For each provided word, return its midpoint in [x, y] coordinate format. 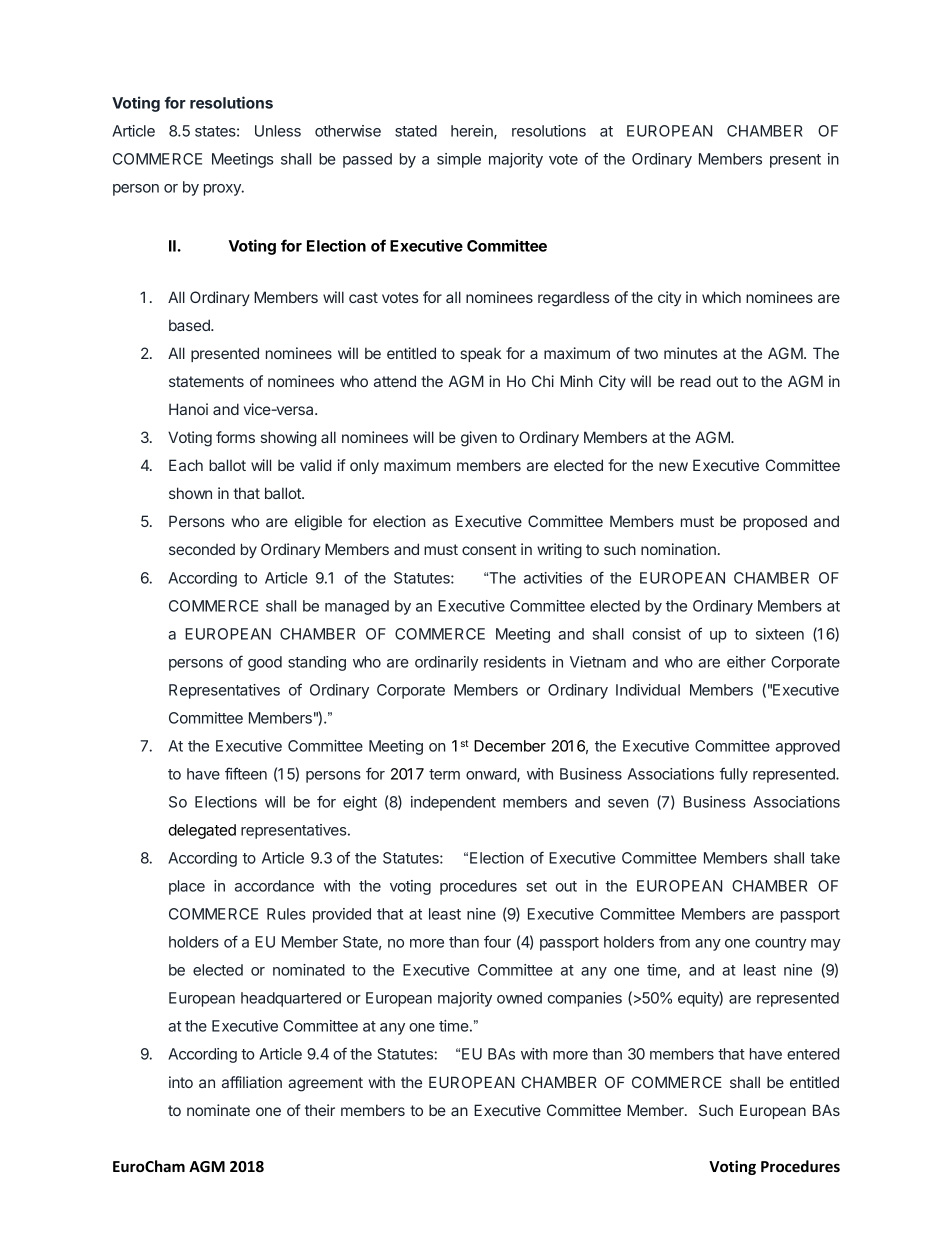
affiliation [252, 1082]
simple [459, 160]
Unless [278, 131]
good [265, 663]
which [721, 297]
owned [519, 998]
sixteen [780, 634]
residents [515, 662]
